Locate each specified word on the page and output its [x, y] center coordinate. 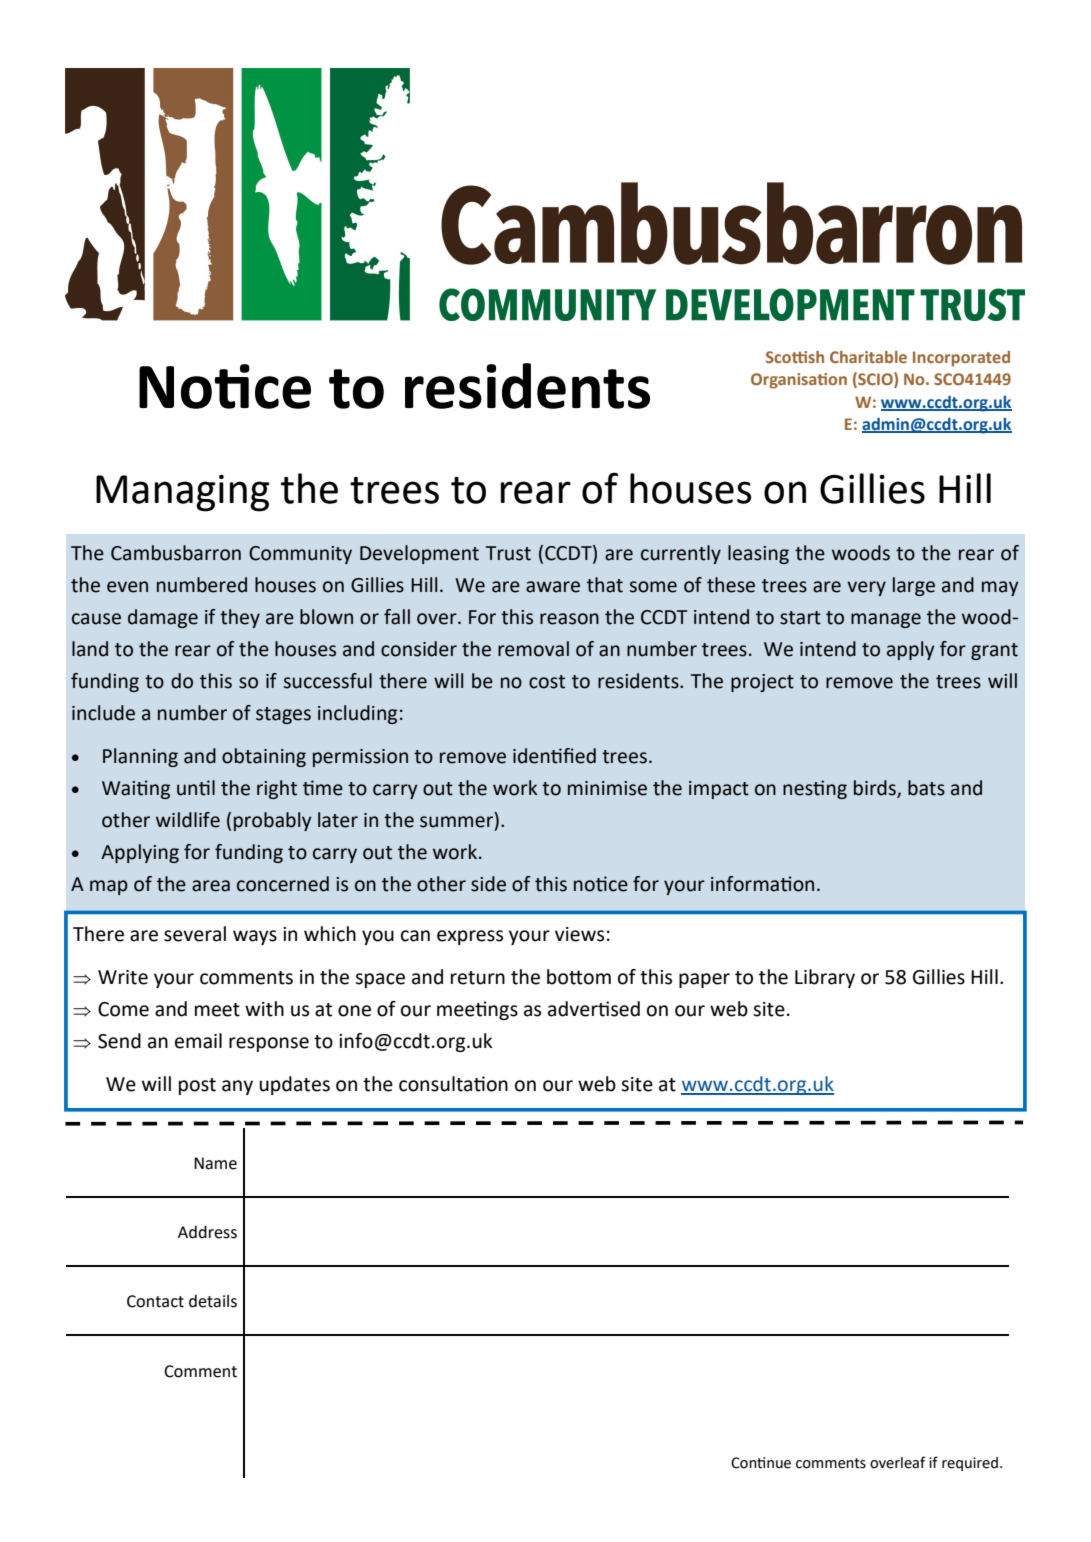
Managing [183, 493]
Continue [761, 1463]
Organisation [799, 381]
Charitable [868, 357]
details [213, 1301]
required [970, 1464]
